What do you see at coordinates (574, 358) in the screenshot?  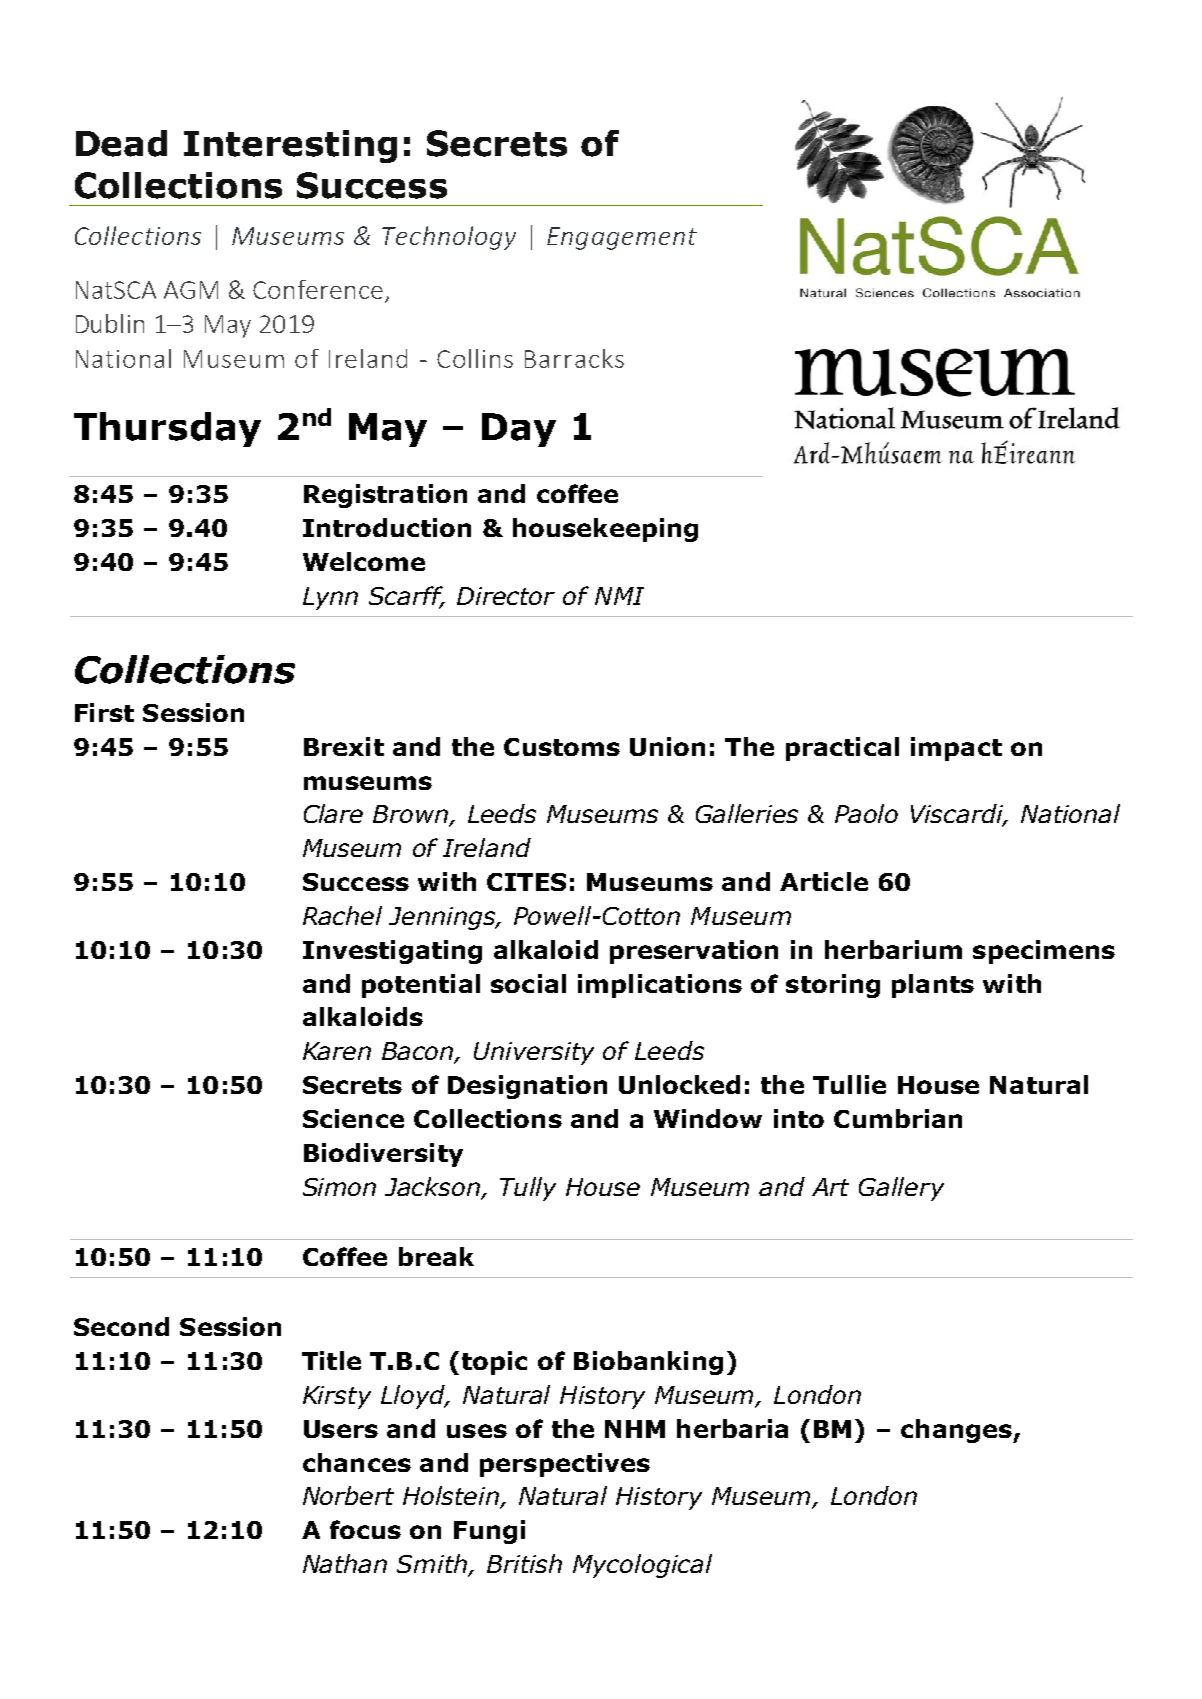 I see `Barracks` at bounding box center [574, 358].
